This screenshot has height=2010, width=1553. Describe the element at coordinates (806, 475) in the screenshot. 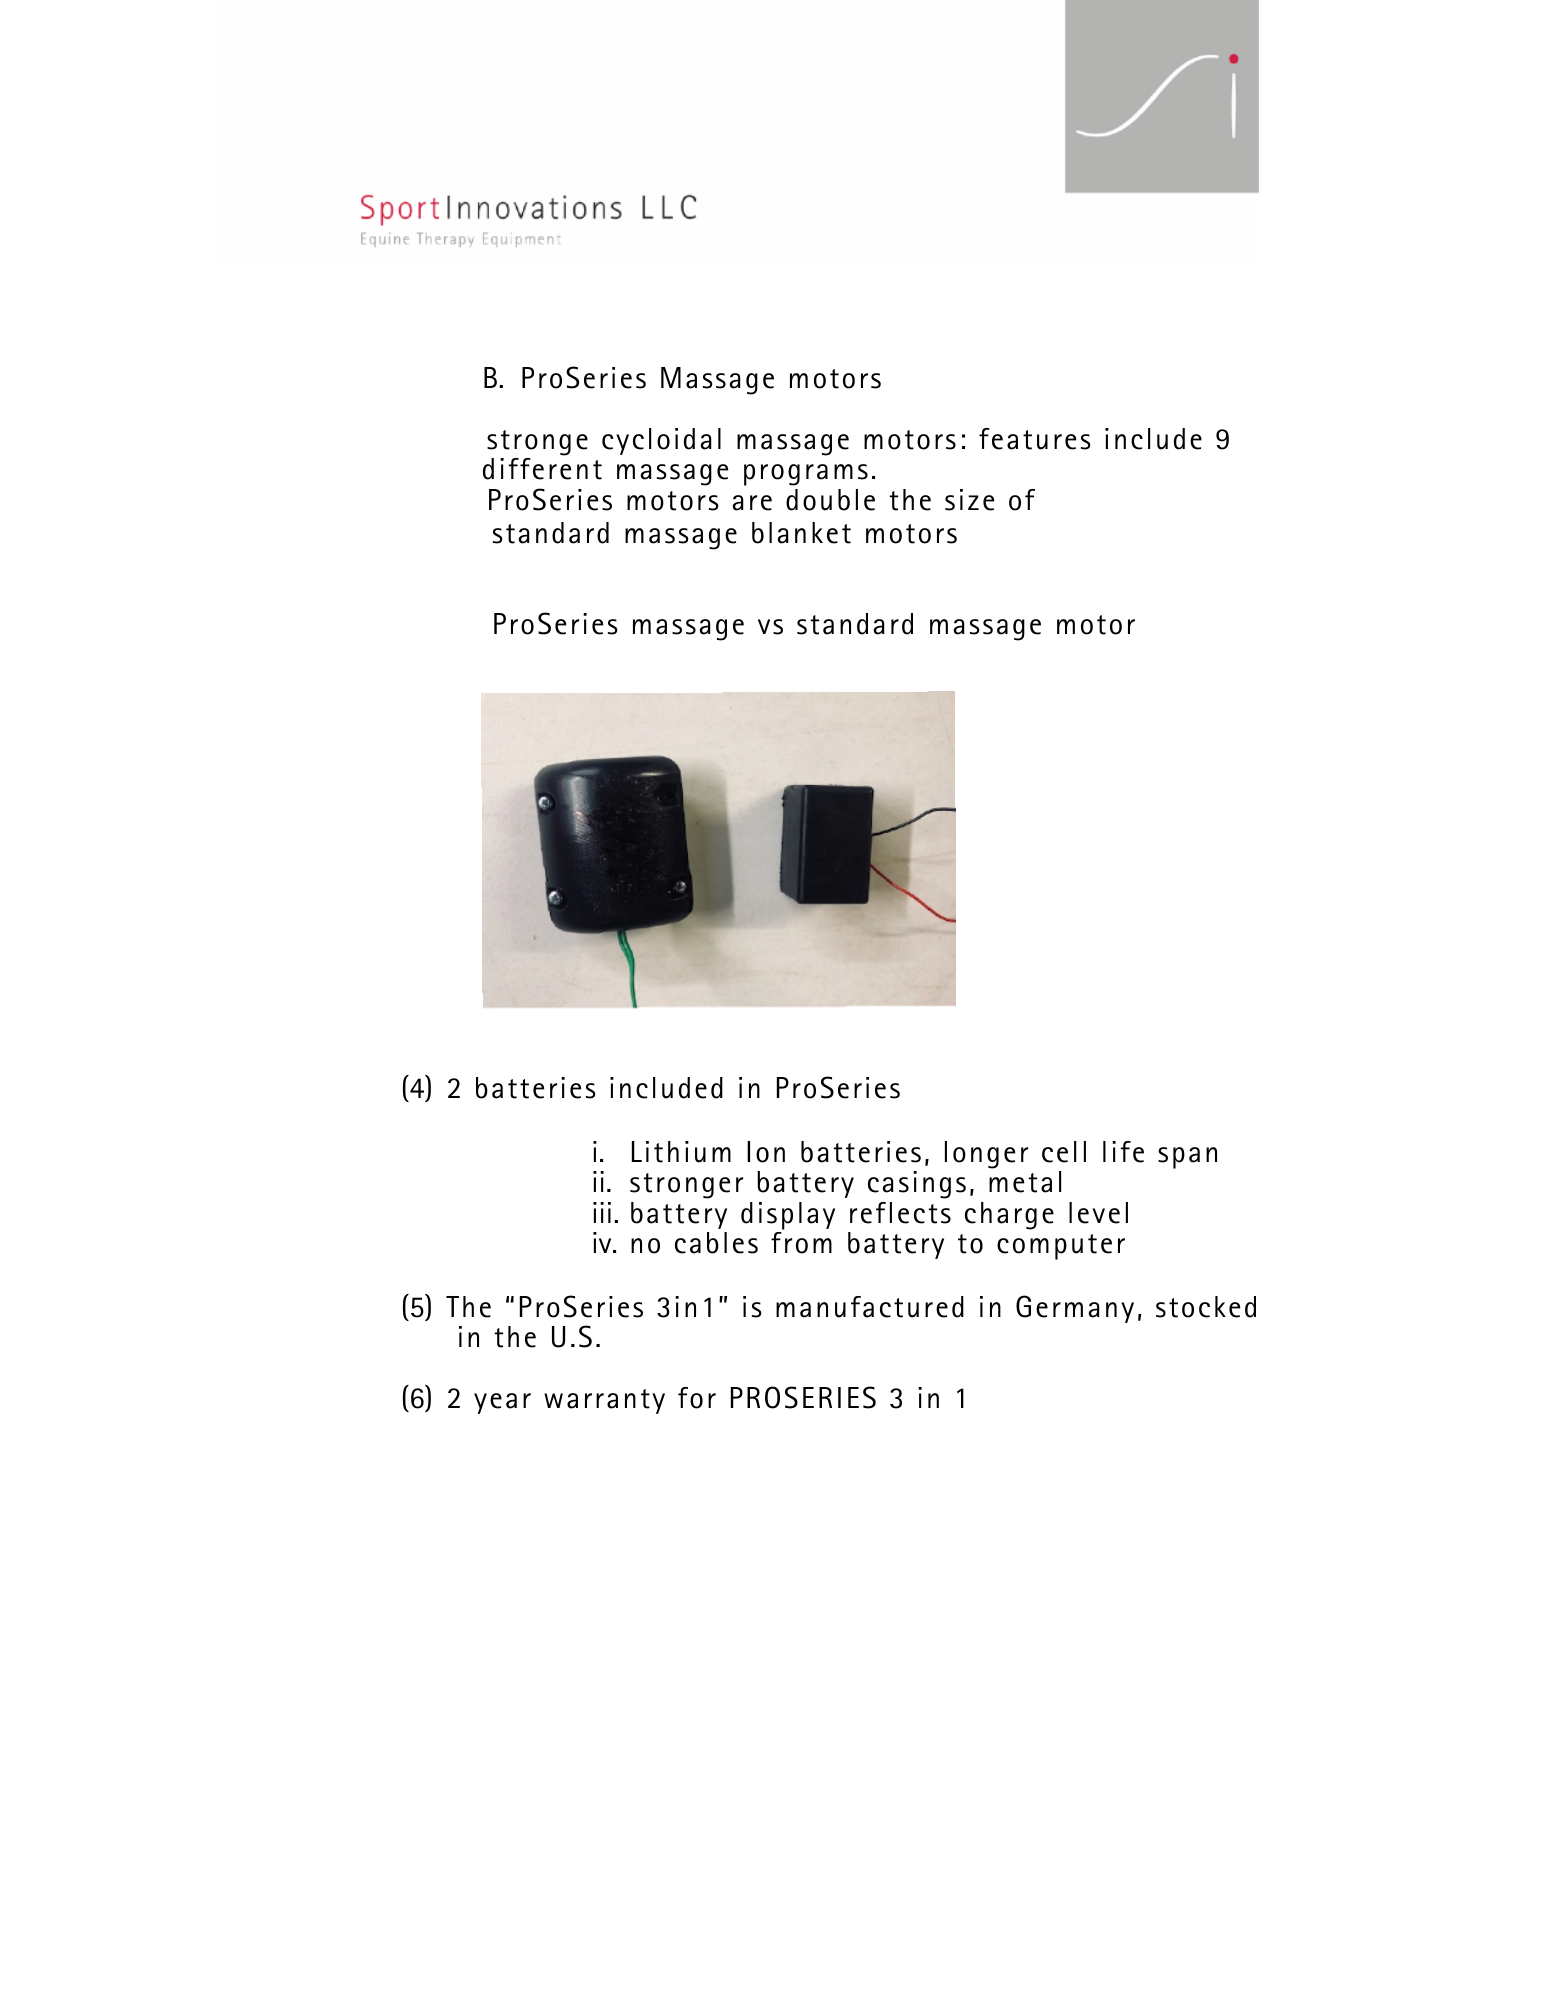

I see `programs` at that location.
